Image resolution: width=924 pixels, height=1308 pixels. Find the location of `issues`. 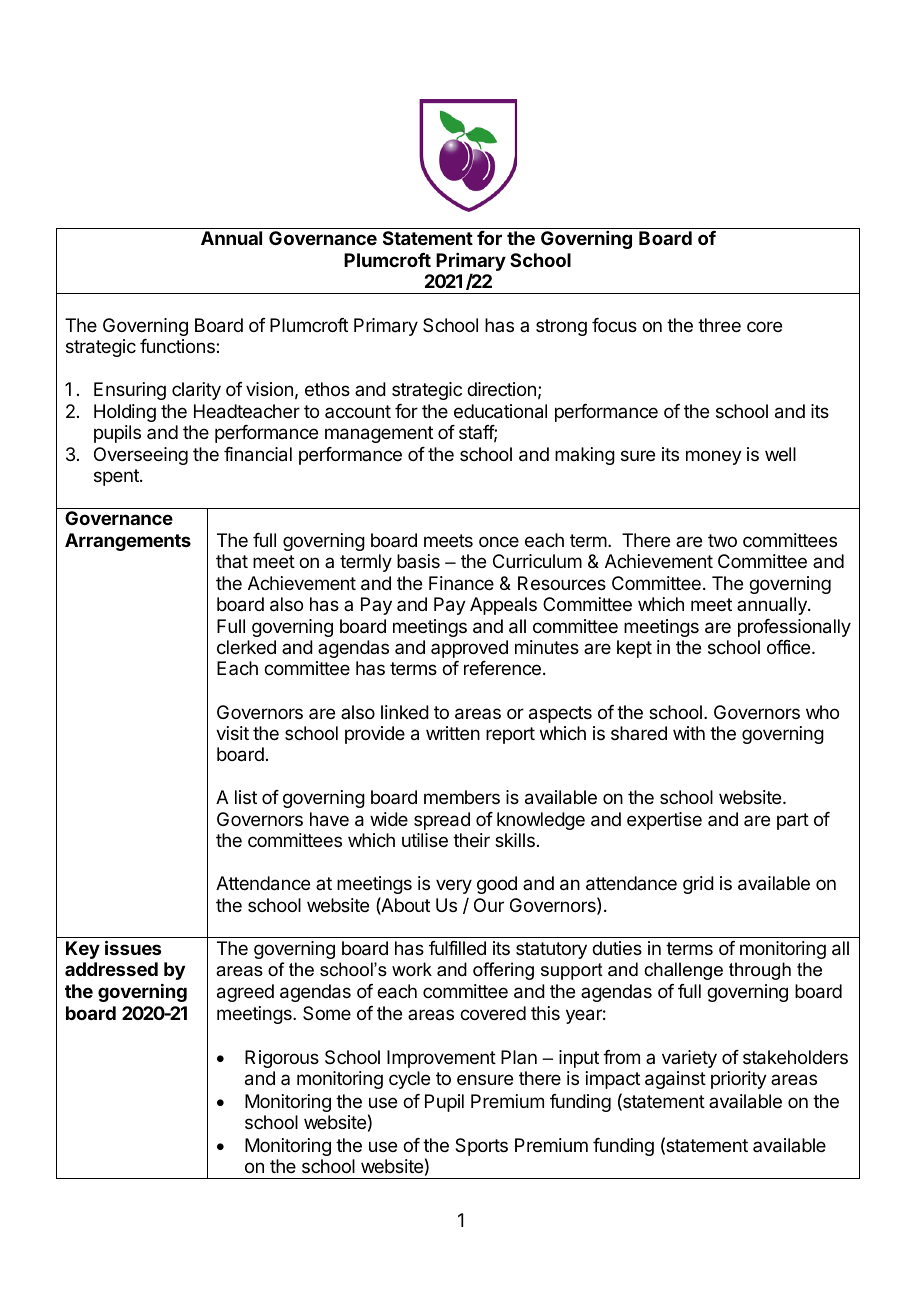

issues is located at coordinates (133, 947).
